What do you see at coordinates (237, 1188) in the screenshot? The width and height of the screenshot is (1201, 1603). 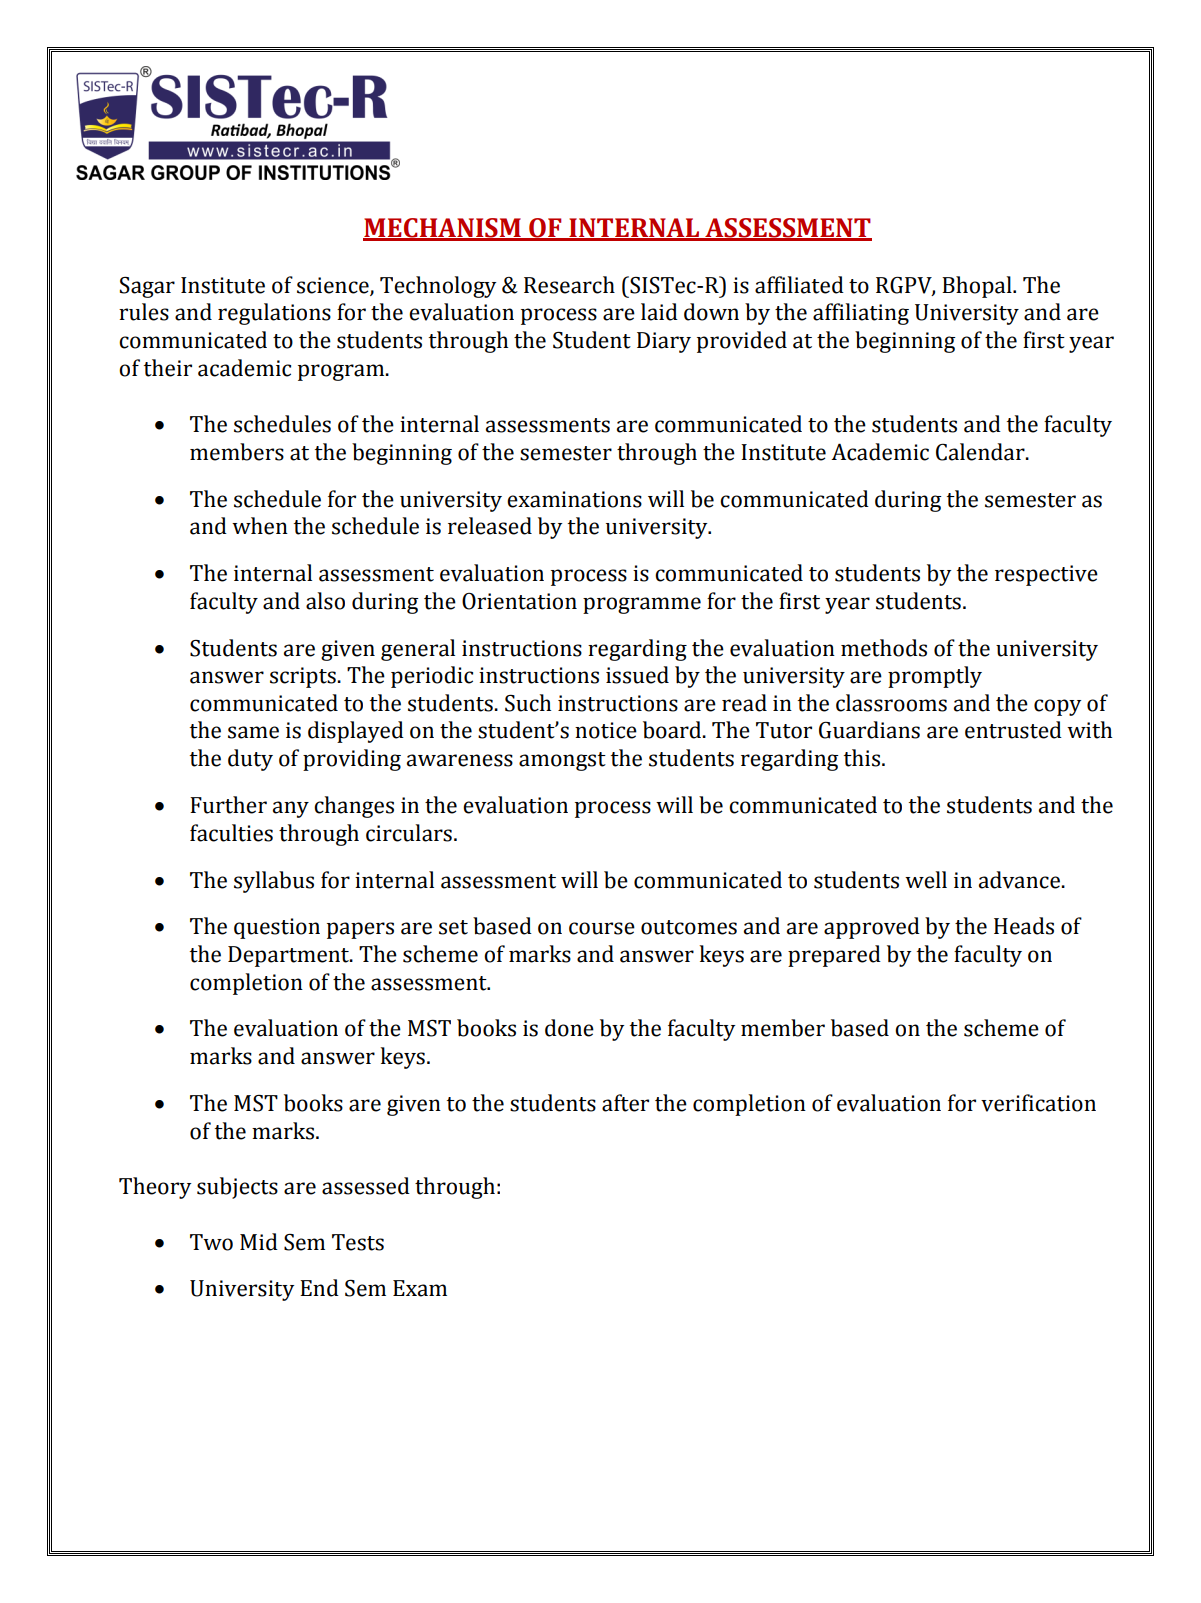 I see `subjects` at bounding box center [237, 1188].
